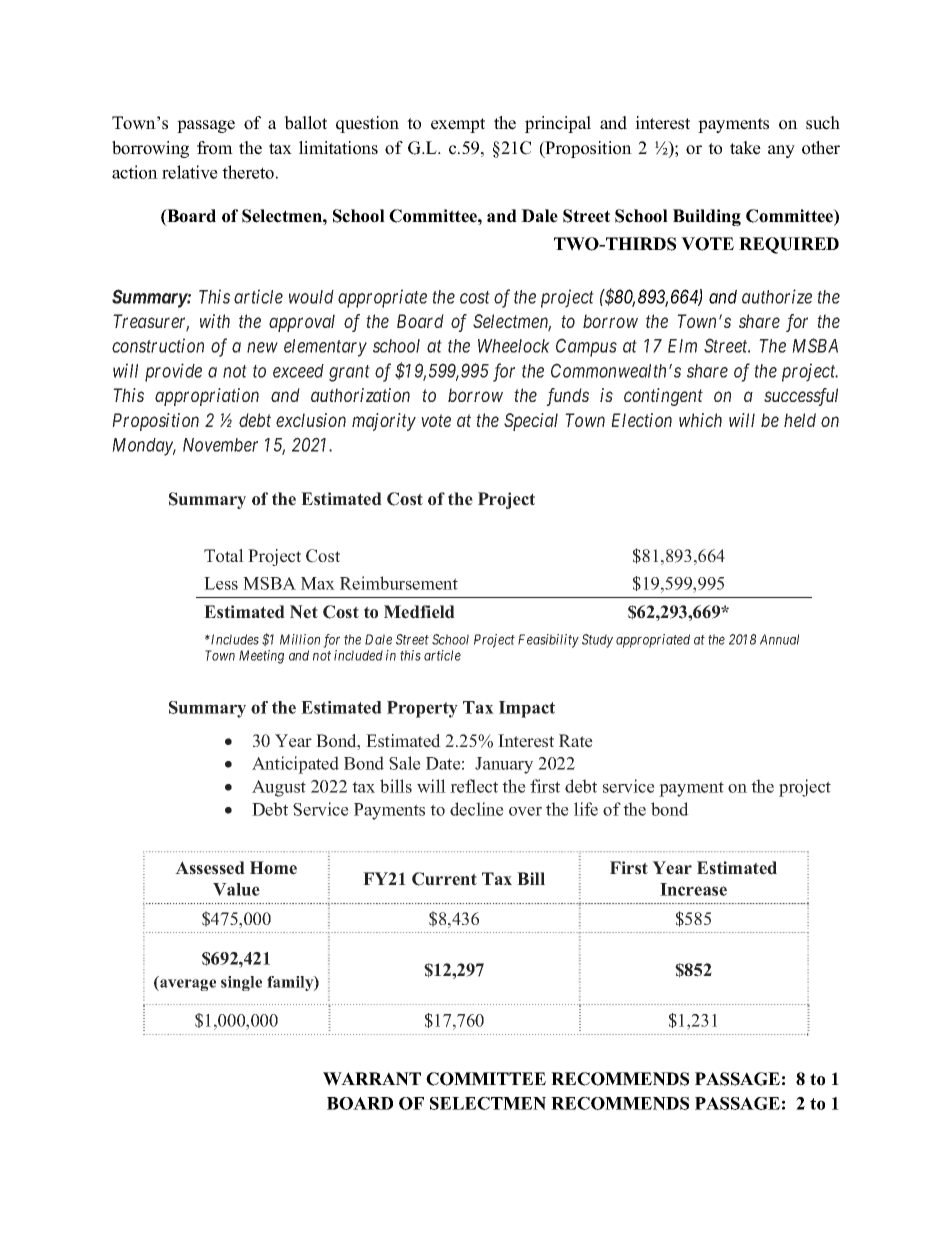 This page has height=1233, width=952. Describe the element at coordinates (586, 347) in the page. I see `Campus` at that location.
